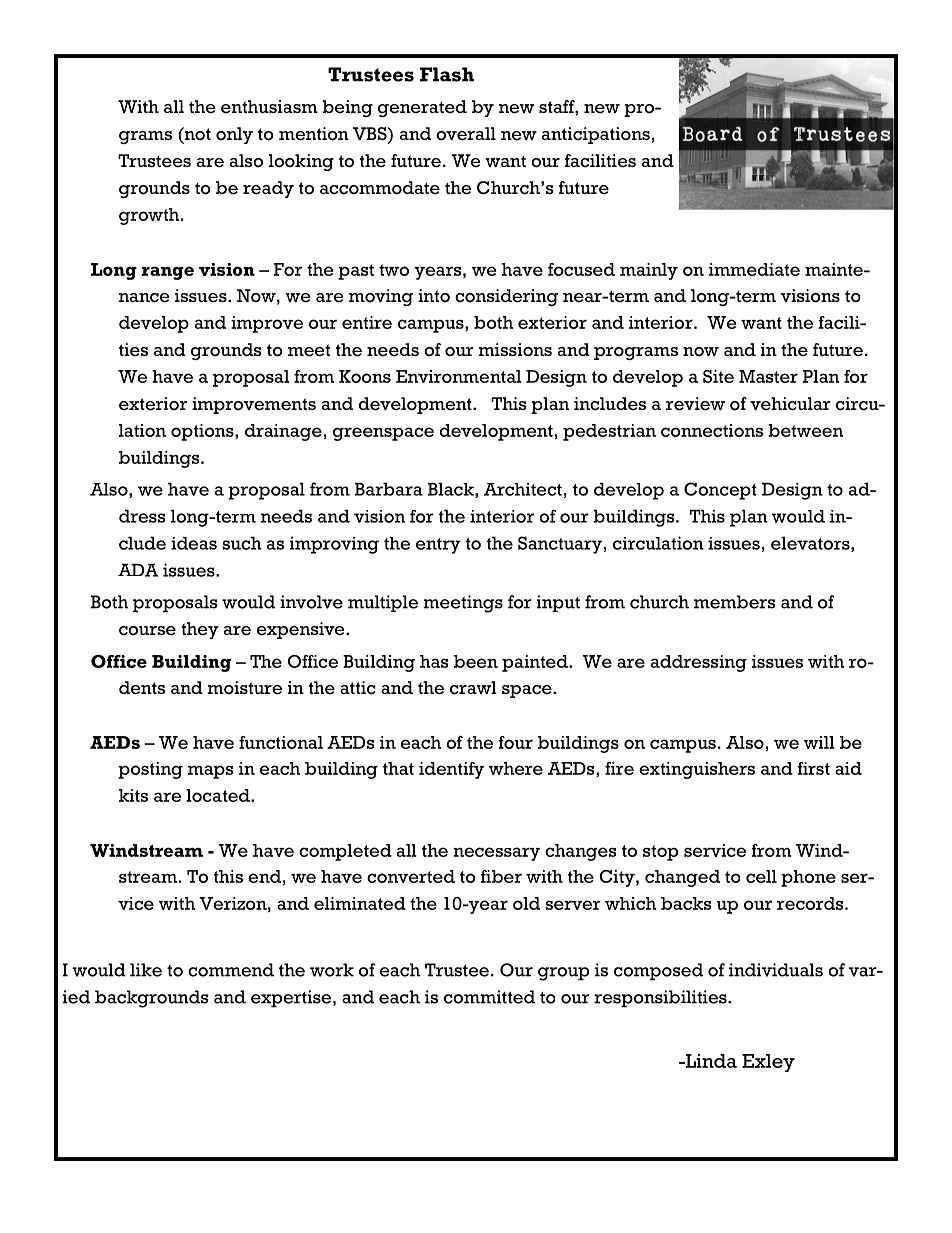 Image resolution: width=952 pixels, height=1233 pixels. I want to click on such, so click(242, 543).
